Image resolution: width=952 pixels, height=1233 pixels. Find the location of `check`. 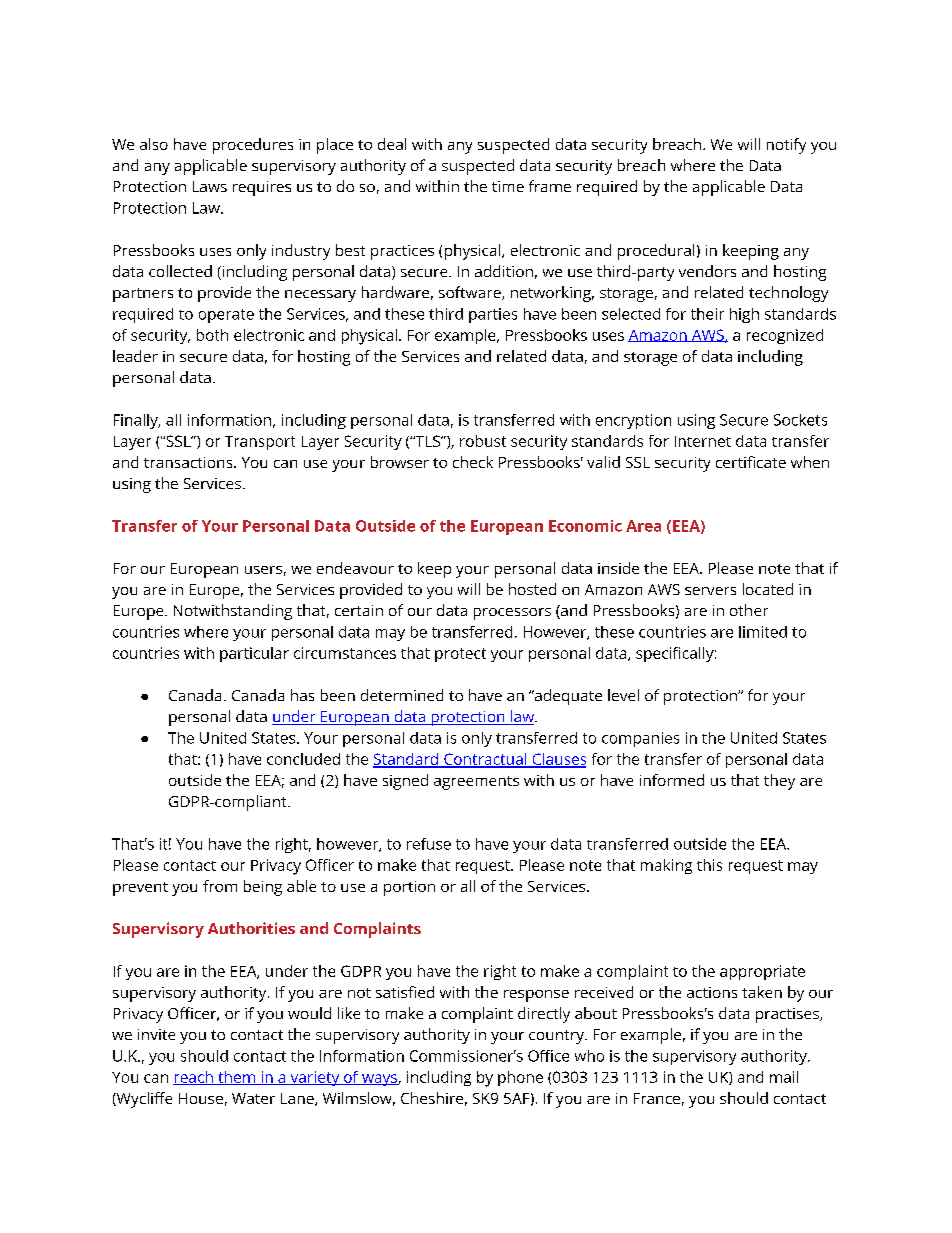

check is located at coordinates (473, 462).
